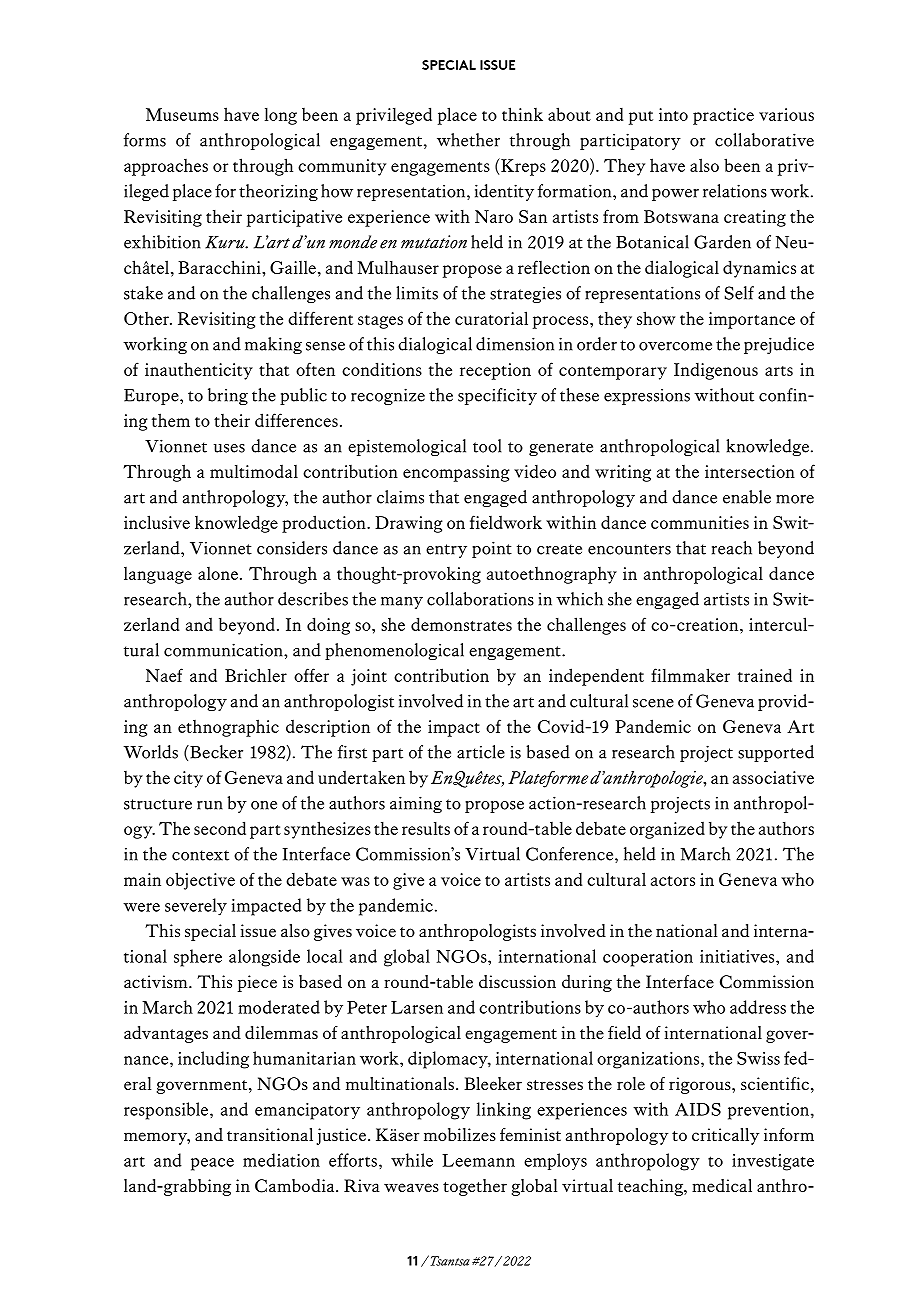 The height and width of the document is (1316, 905). What do you see at coordinates (725, 1136) in the document?
I see `critically` at bounding box center [725, 1136].
